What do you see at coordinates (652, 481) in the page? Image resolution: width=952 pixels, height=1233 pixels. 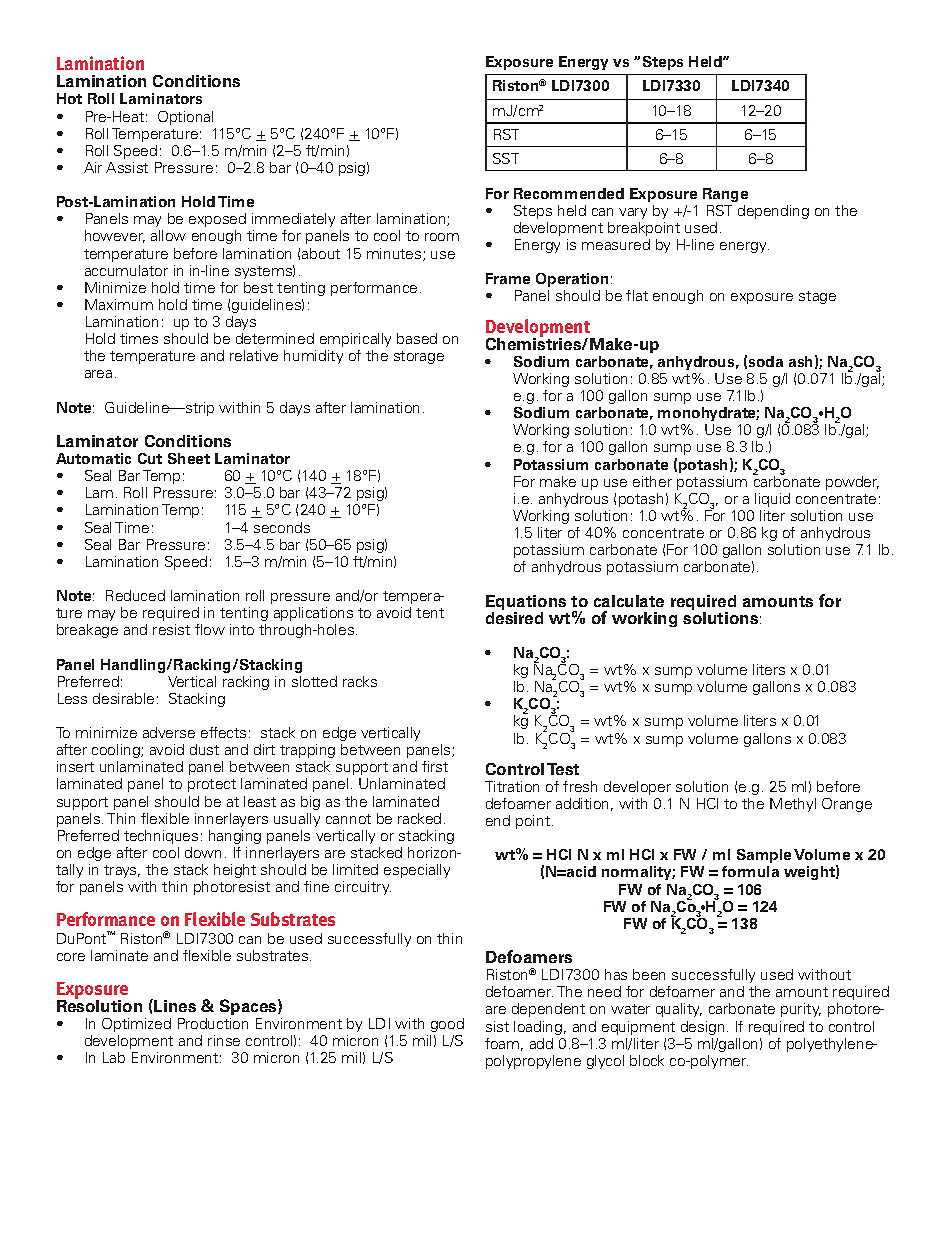 I see `either` at bounding box center [652, 481].
